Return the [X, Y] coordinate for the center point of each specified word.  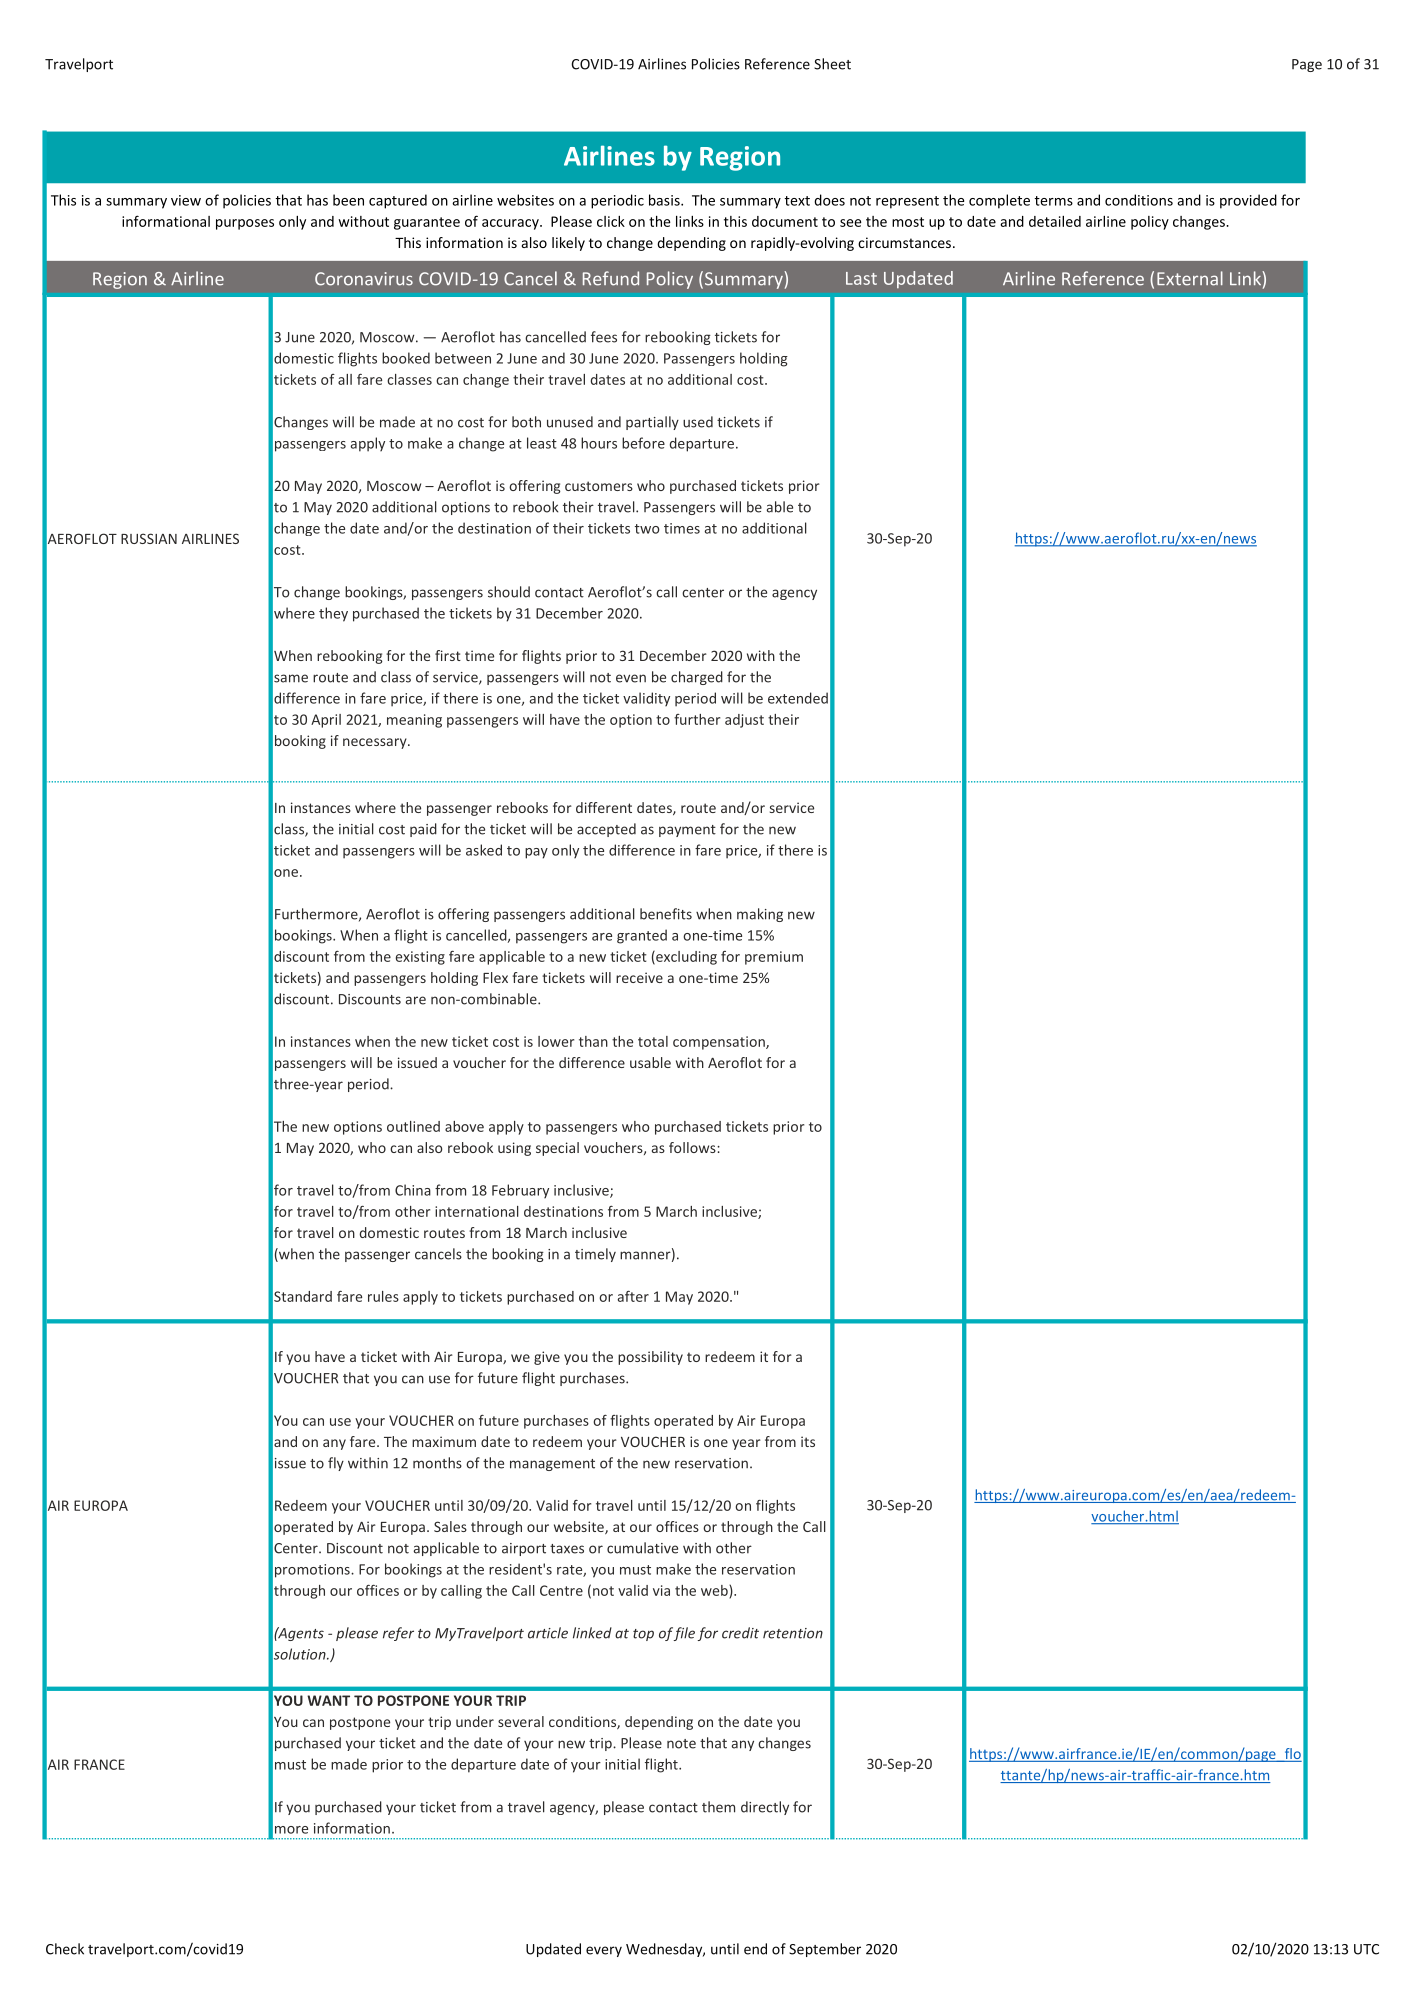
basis [665, 200]
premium [774, 958]
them [718, 1807]
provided [1248, 201]
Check [65, 1949]
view [186, 200]
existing [420, 958]
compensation [720, 1043]
